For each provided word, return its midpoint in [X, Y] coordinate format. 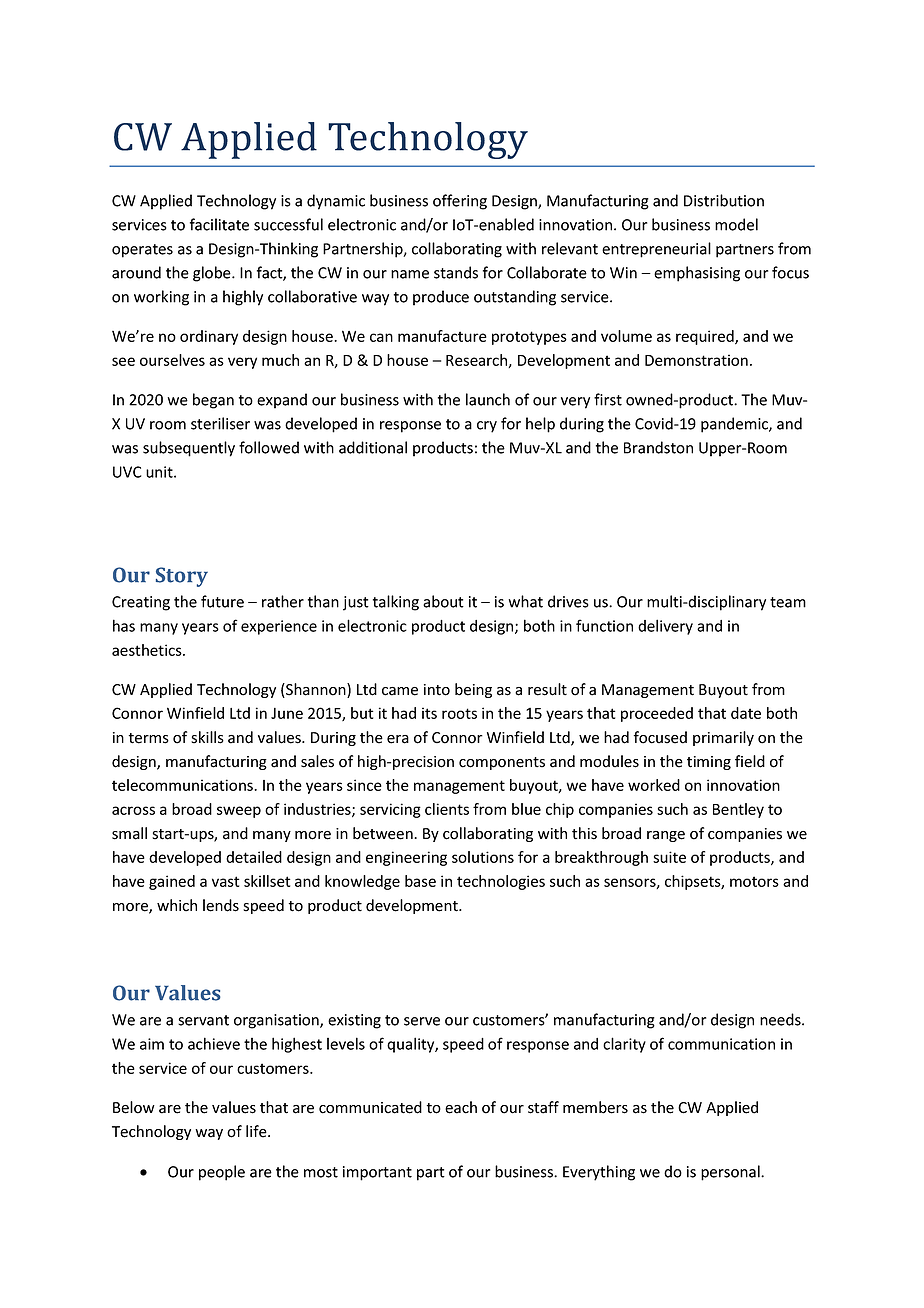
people [222, 1173]
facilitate [219, 224]
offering [460, 202]
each [461, 1107]
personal [731, 1173]
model [736, 224]
